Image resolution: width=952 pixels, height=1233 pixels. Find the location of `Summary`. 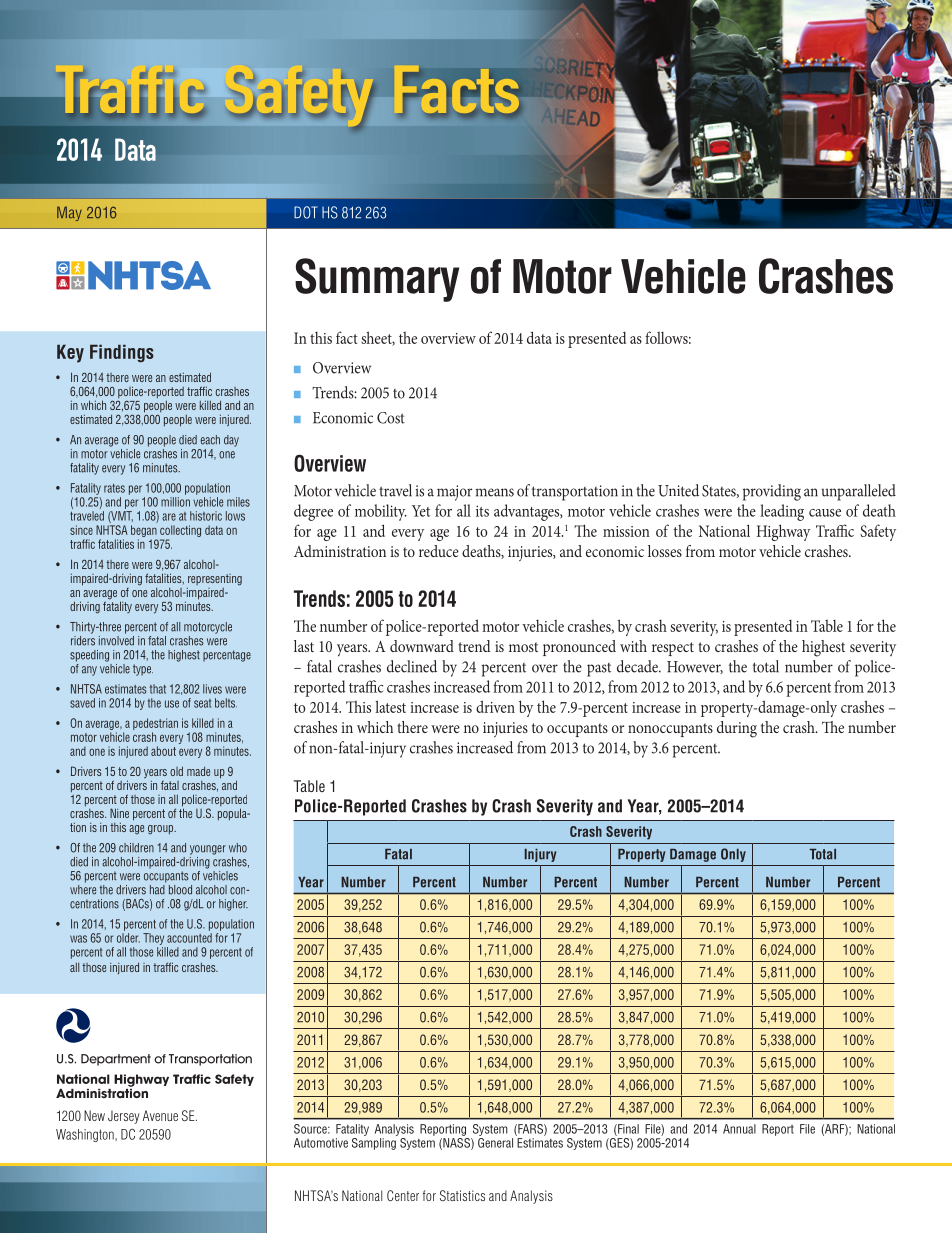

Summary is located at coordinates (377, 280).
